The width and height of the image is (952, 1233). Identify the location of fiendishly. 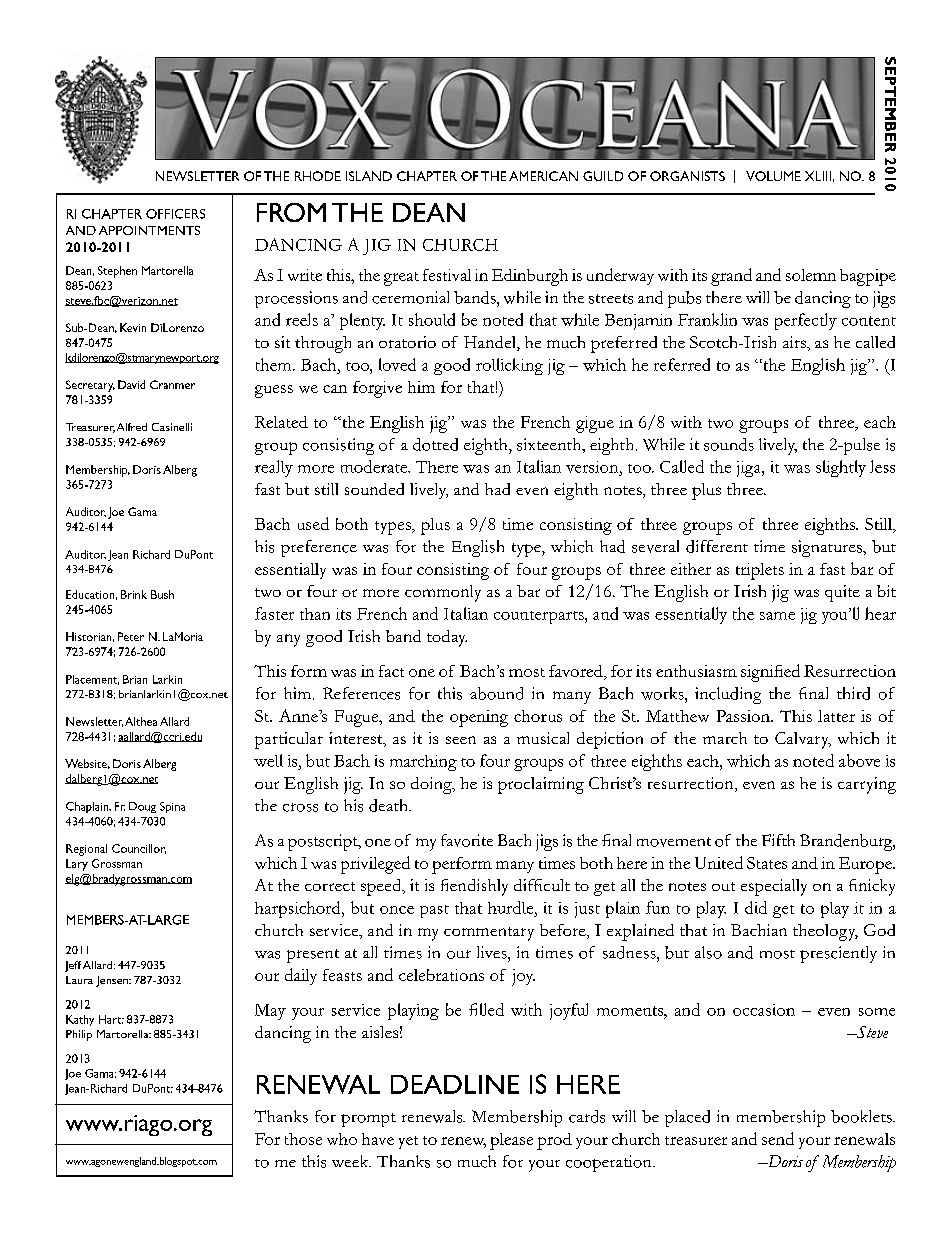
(474, 887).
